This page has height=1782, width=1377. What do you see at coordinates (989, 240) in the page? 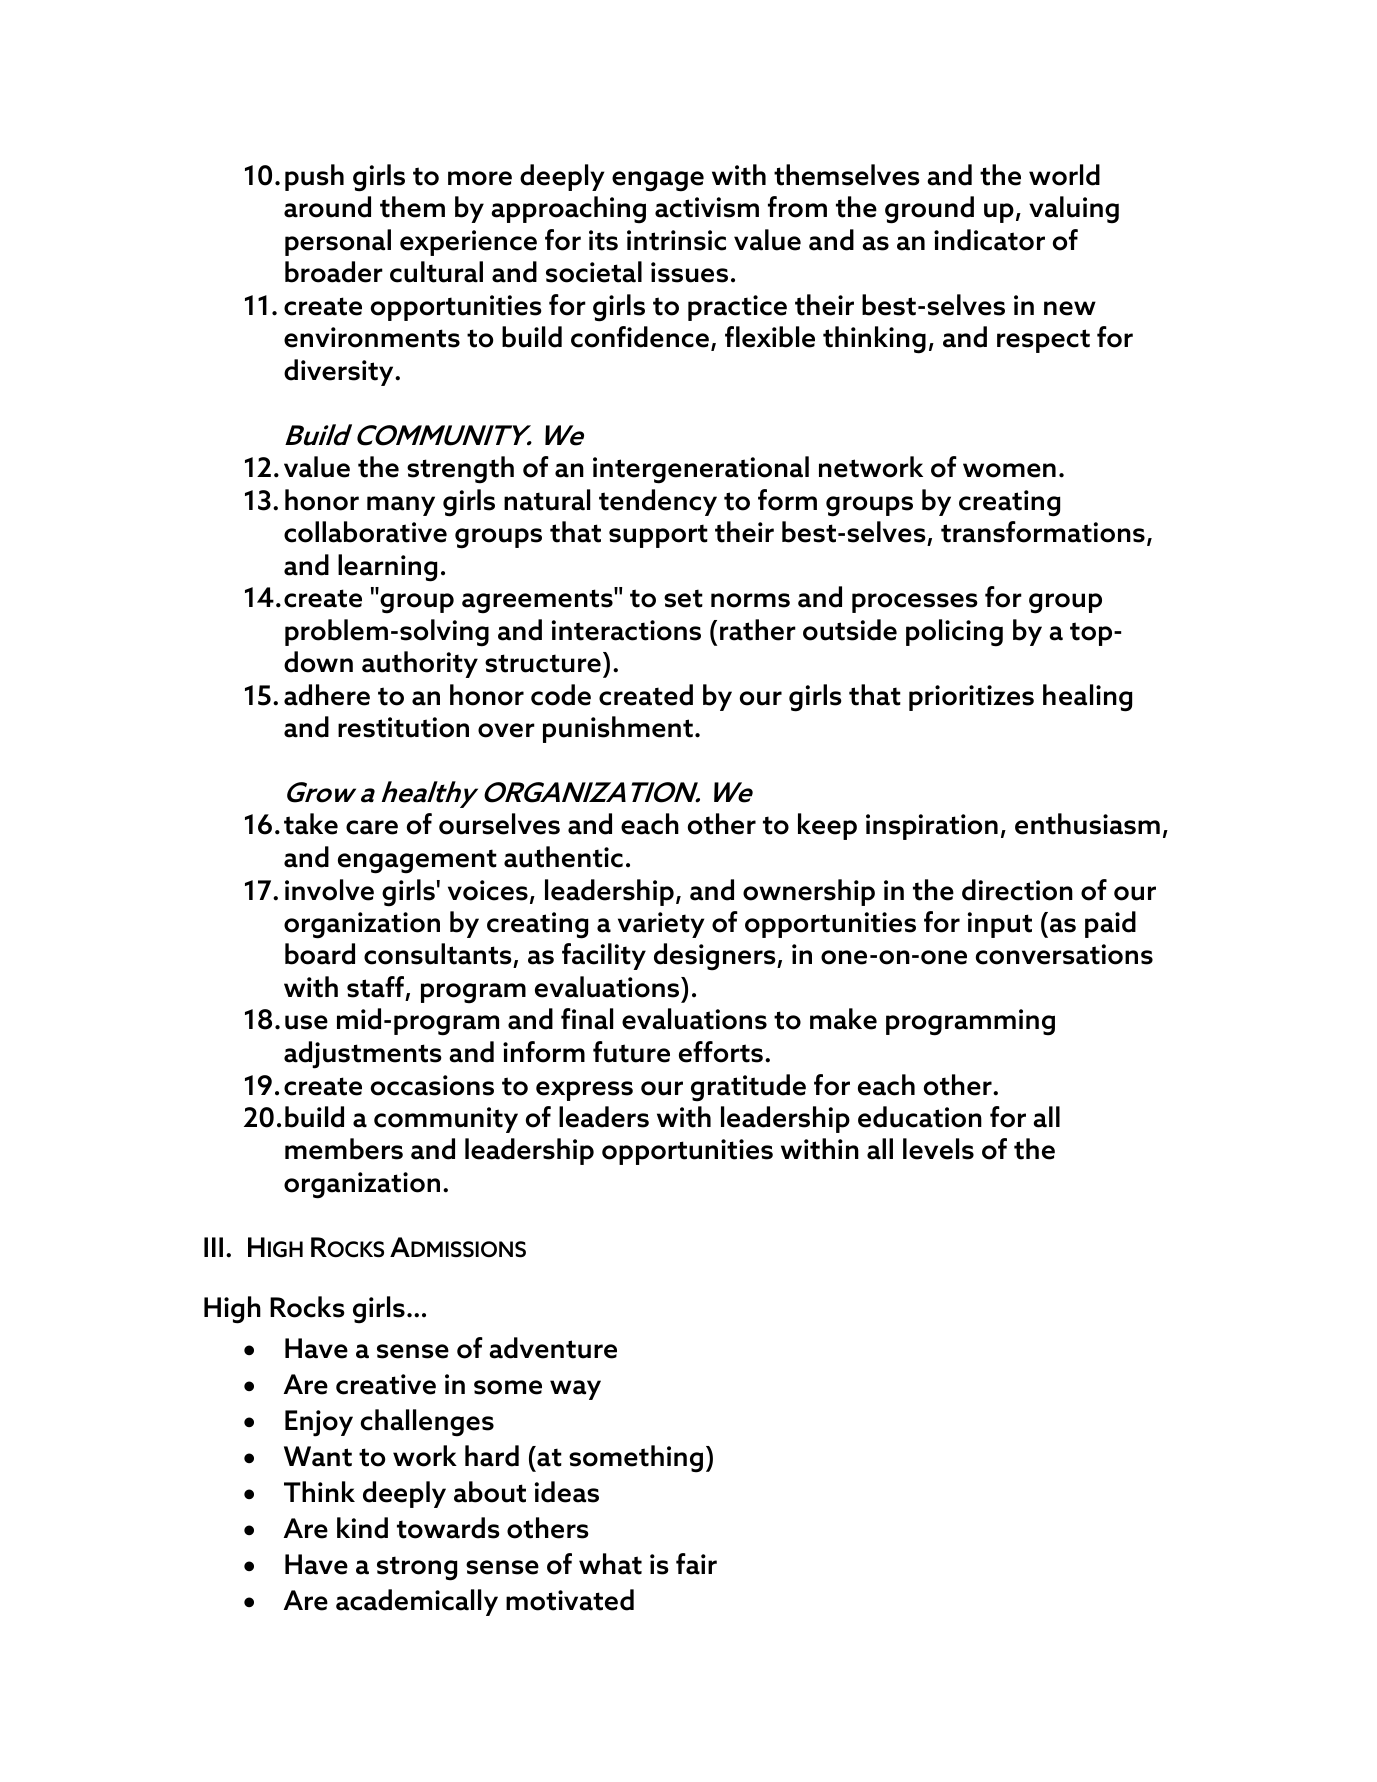
I see `indicator` at bounding box center [989, 240].
